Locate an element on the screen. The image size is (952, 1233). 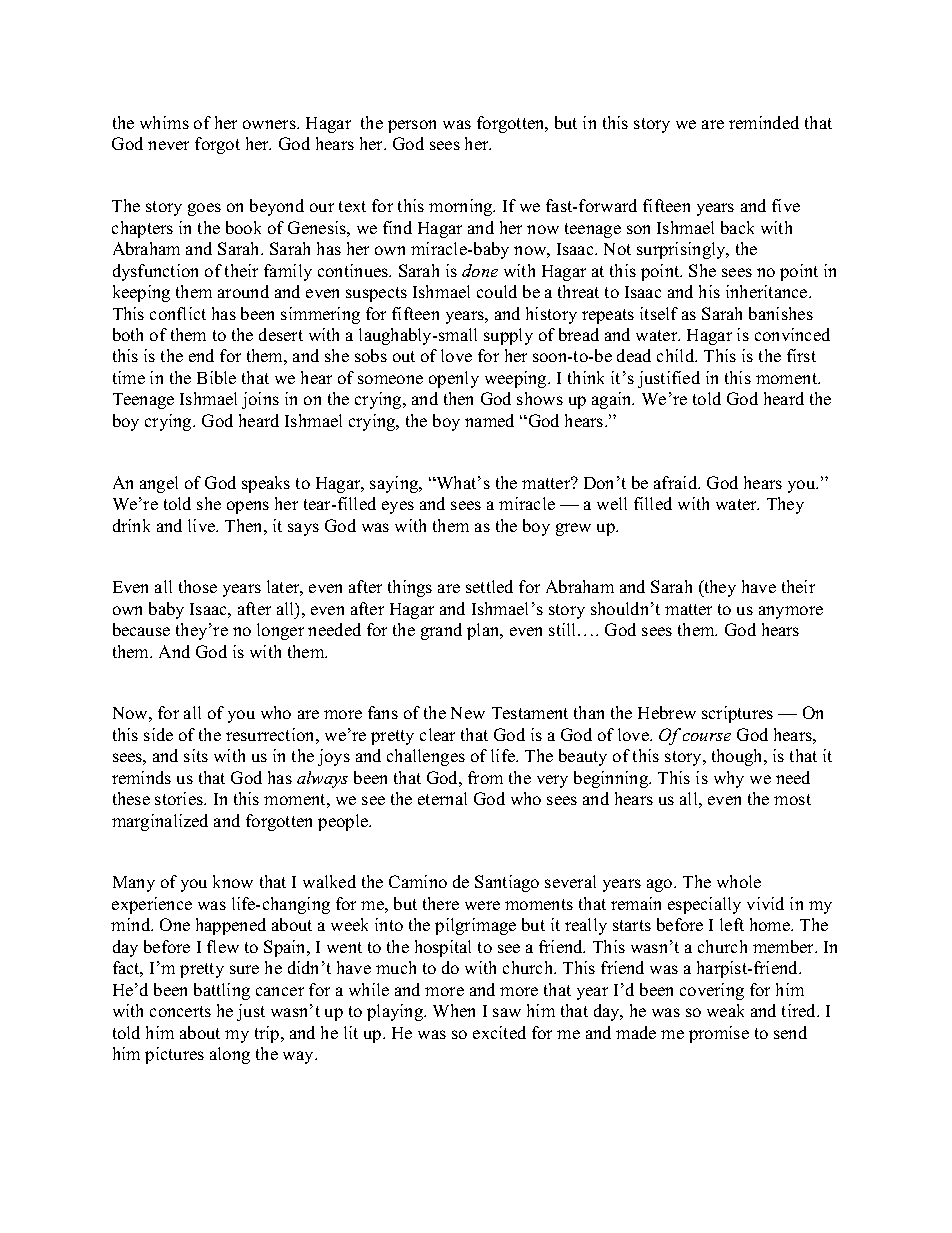
those is located at coordinates (198, 586).
